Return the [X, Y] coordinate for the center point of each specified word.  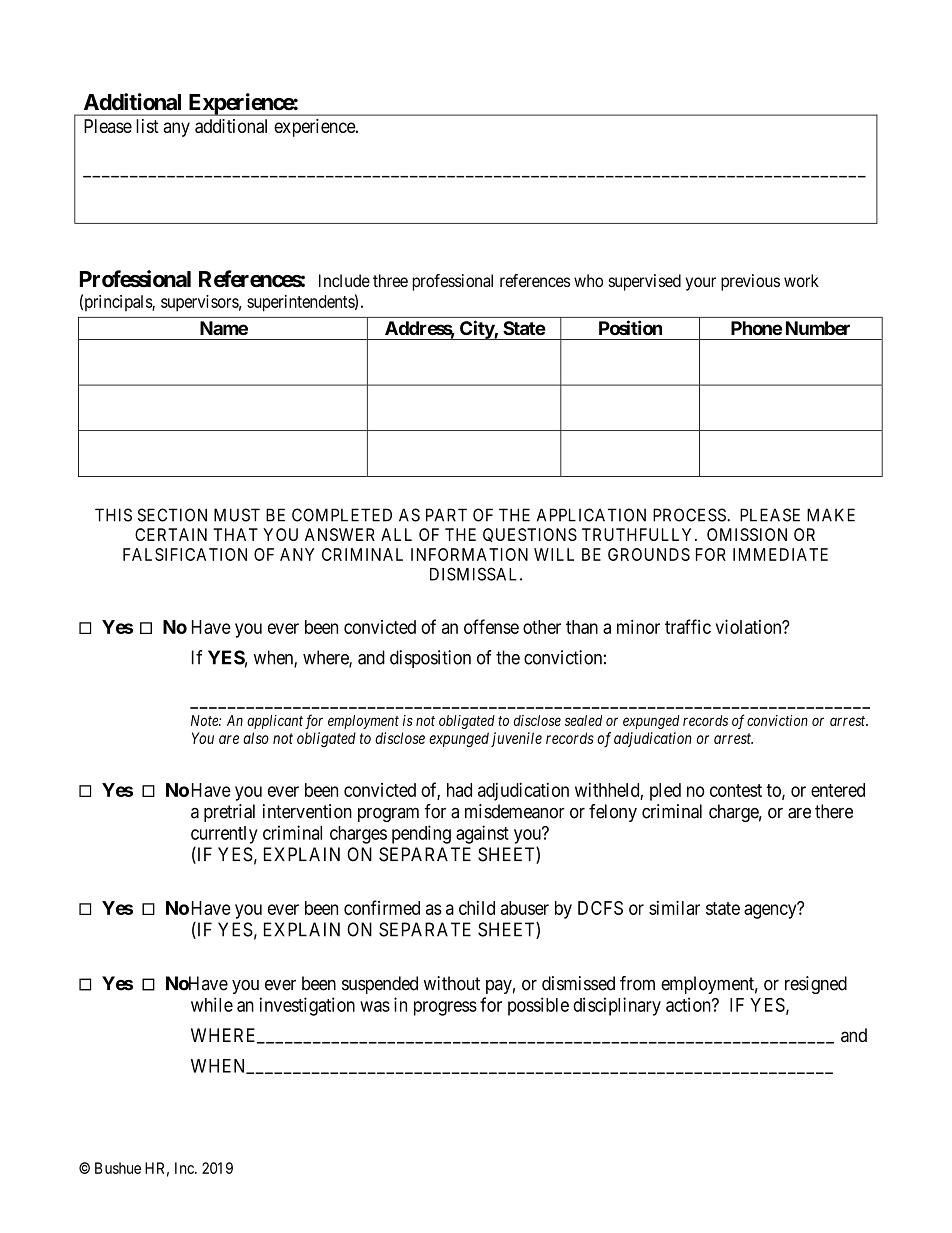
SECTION [172, 515]
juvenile [516, 739]
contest [736, 790]
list [147, 126]
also [256, 738]
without [452, 983]
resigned [816, 985]
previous [750, 282]
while [212, 1004]
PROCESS [690, 515]
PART [446, 515]
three [390, 280]
